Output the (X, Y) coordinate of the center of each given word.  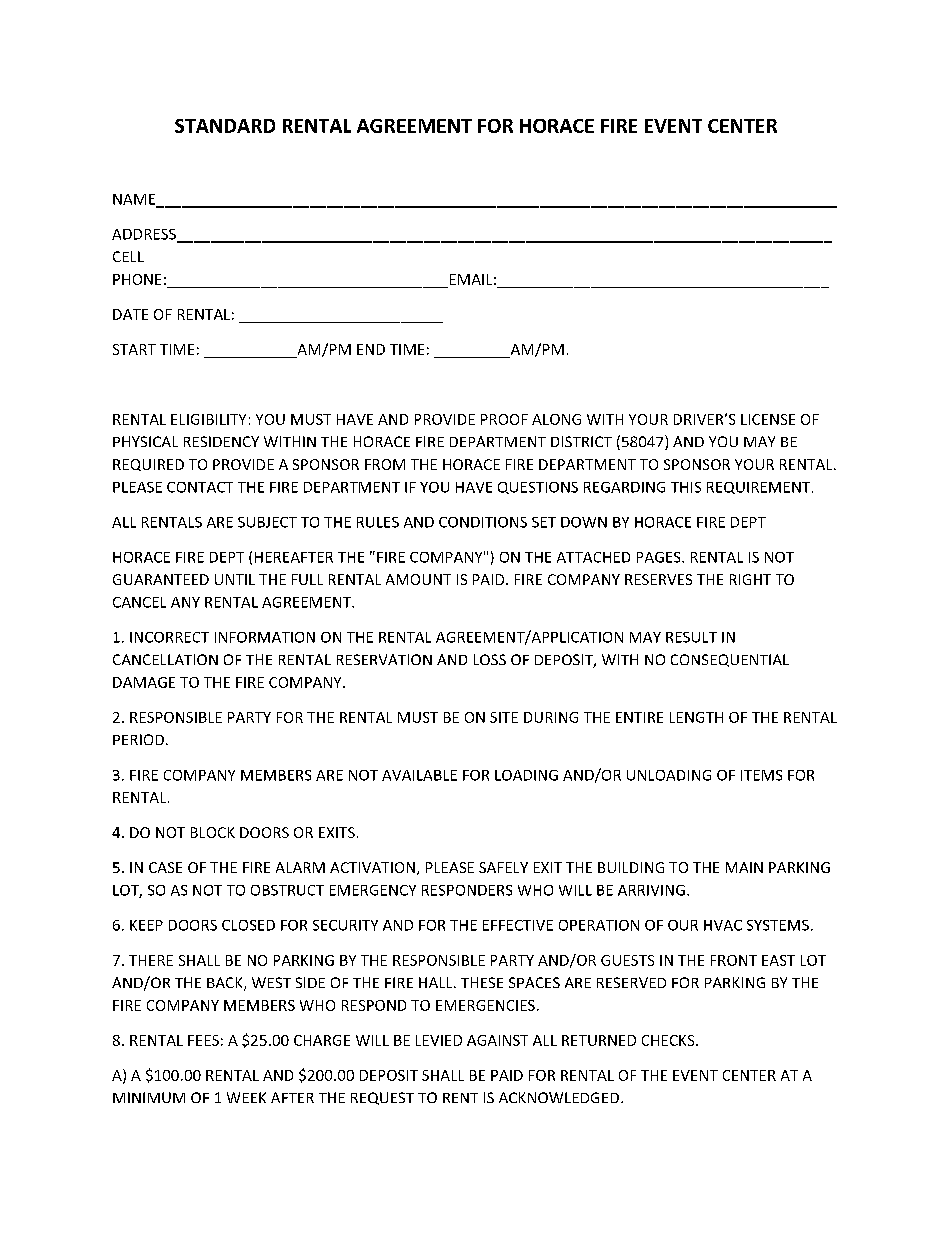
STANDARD (225, 126)
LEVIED (439, 1040)
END (371, 349)
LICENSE (768, 419)
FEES (203, 1040)
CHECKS (669, 1040)
